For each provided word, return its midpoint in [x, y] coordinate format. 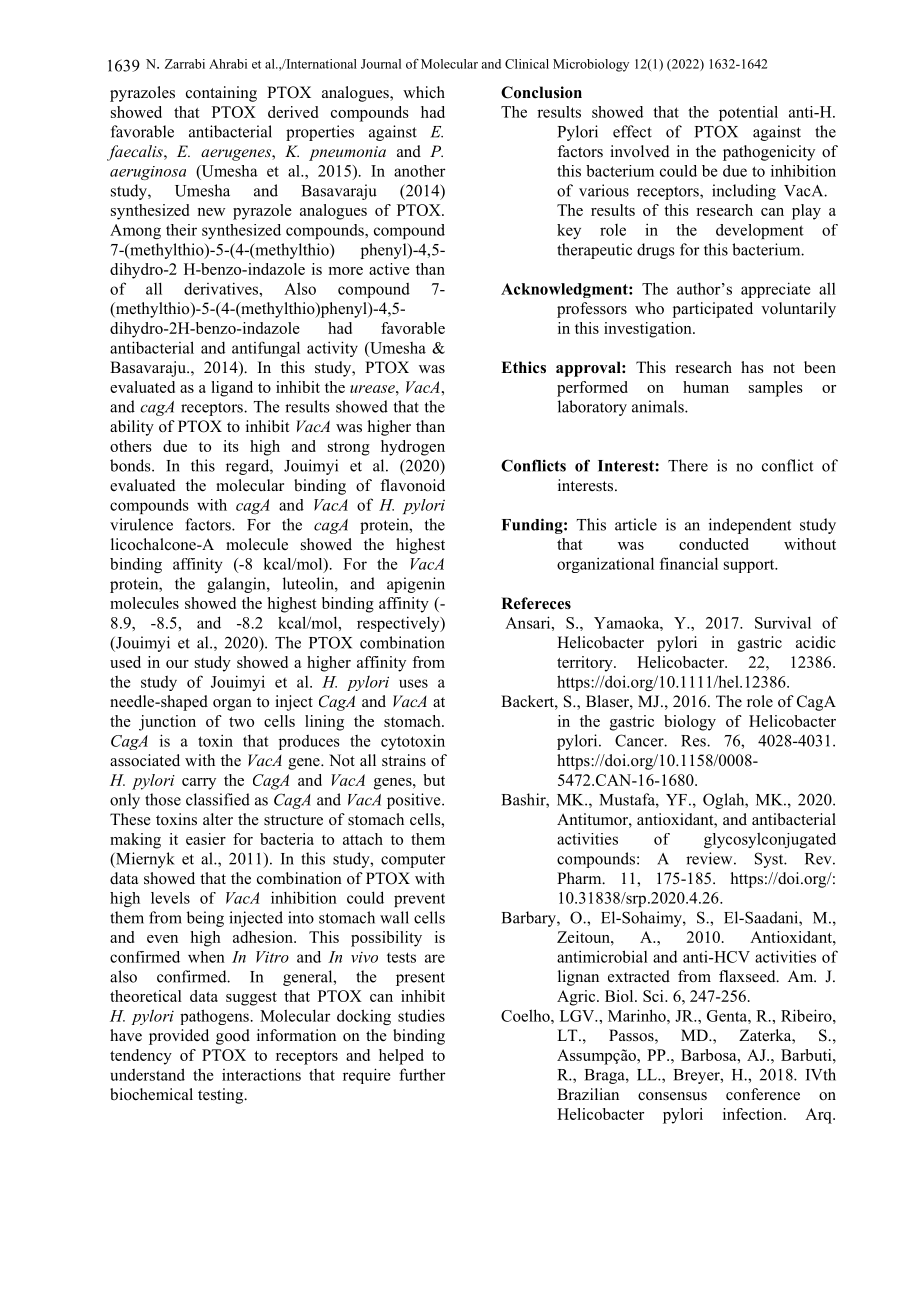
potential [748, 113]
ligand [232, 389]
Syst [770, 860]
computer [413, 861]
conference [763, 1094]
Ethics [523, 367]
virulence [141, 524]
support [750, 566]
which [424, 92]
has [752, 367]
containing [221, 94]
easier [206, 839]
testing [222, 1096]
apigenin [416, 585]
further [422, 1074]
